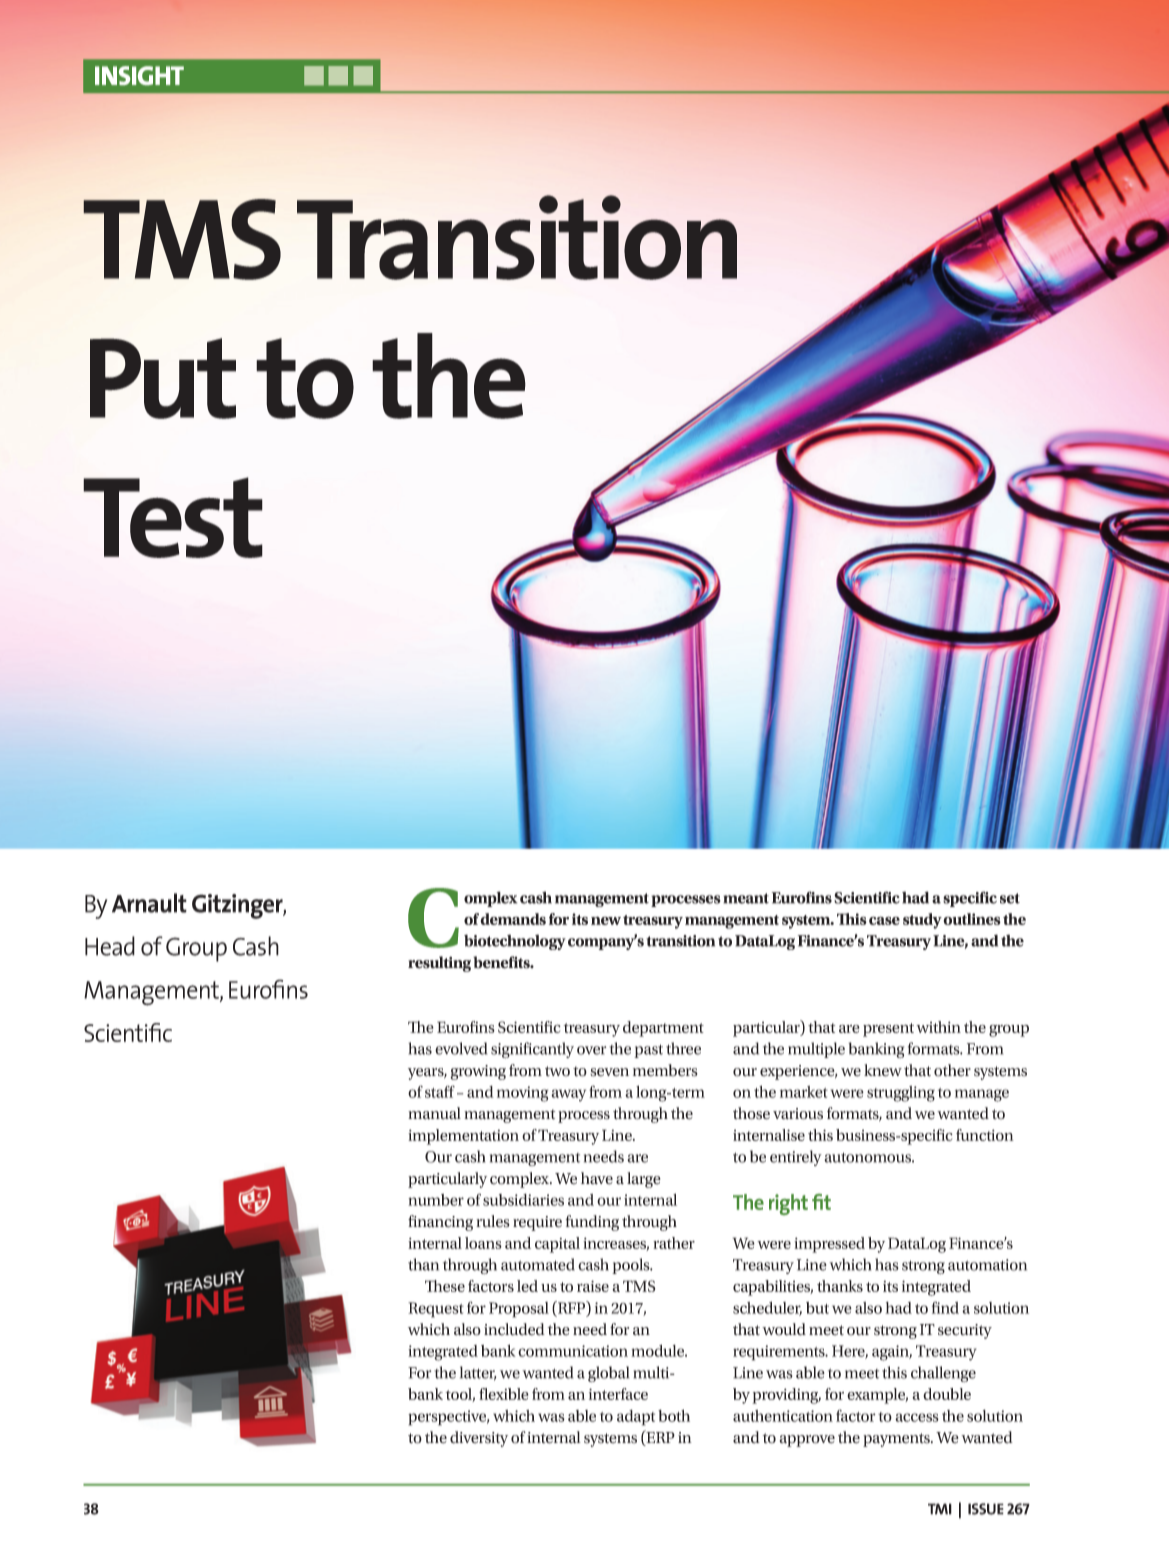  What do you see at coordinates (591, 1050) in the screenshot?
I see `over` at bounding box center [591, 1050].
